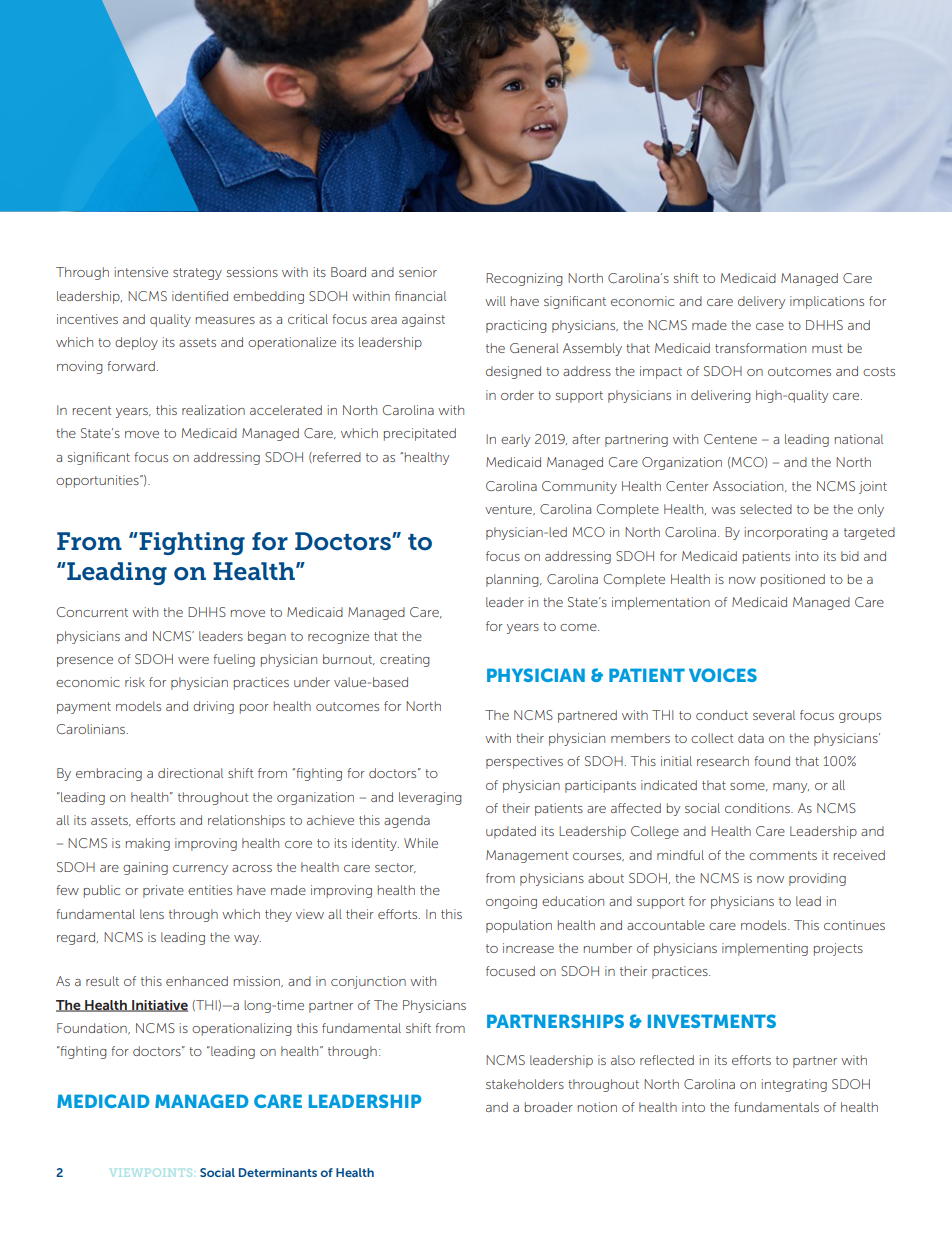 This image has width=952, height=1233. Describe the element at coordinates (197, 981) in the image. I see `enhanced` at that location.
